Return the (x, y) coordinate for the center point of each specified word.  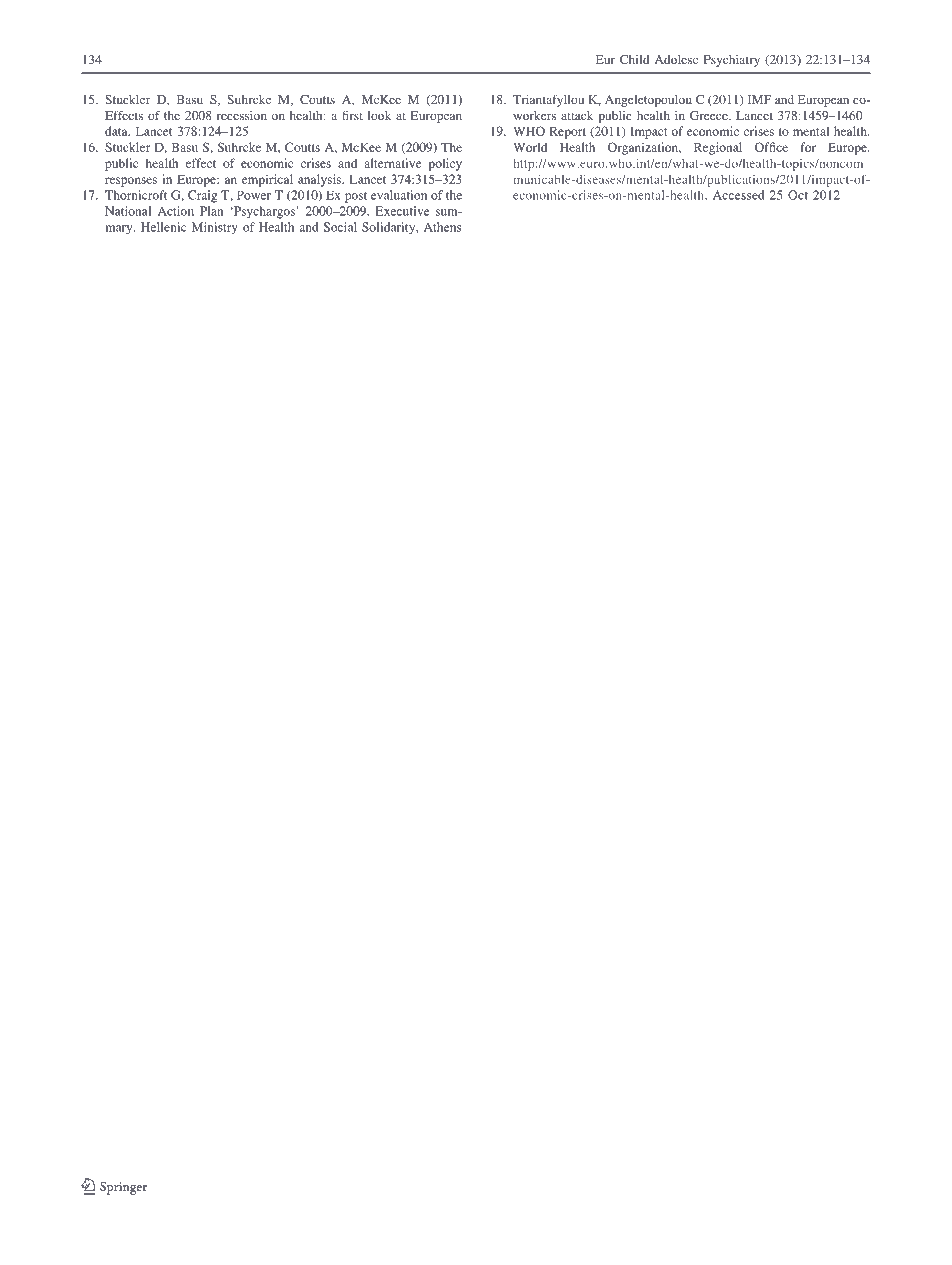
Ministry (215, 228)
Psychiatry (732, 61)
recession (242, 115)
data (117, 131)
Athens (442, 227)
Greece (710, 115)
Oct (798, 195)
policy (445, 164)
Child (635, 59)
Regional (718, 148)
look (379, 115)
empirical (267, 180)
